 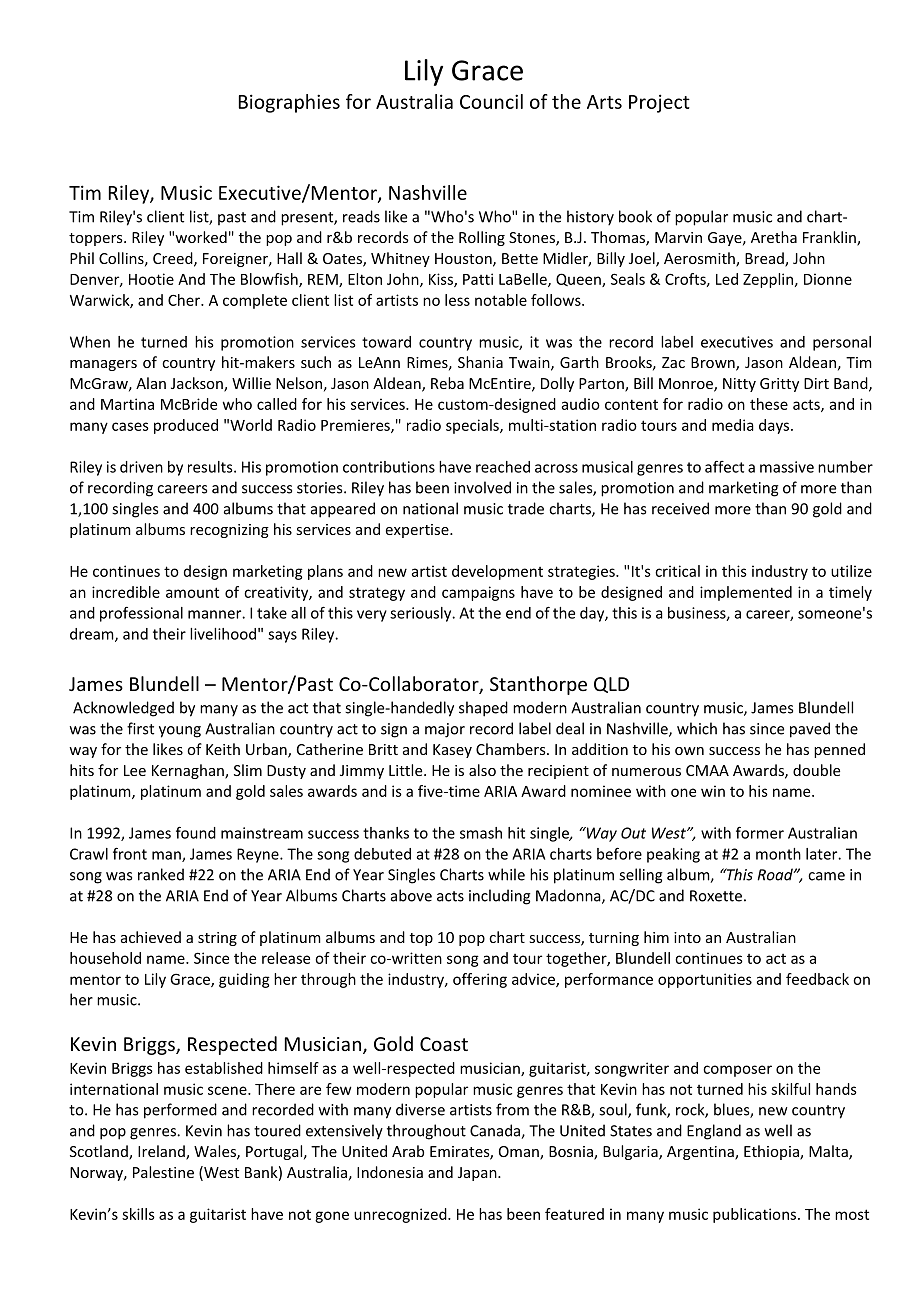 I want to click on Palestine, so click(x=163, y=1172).
